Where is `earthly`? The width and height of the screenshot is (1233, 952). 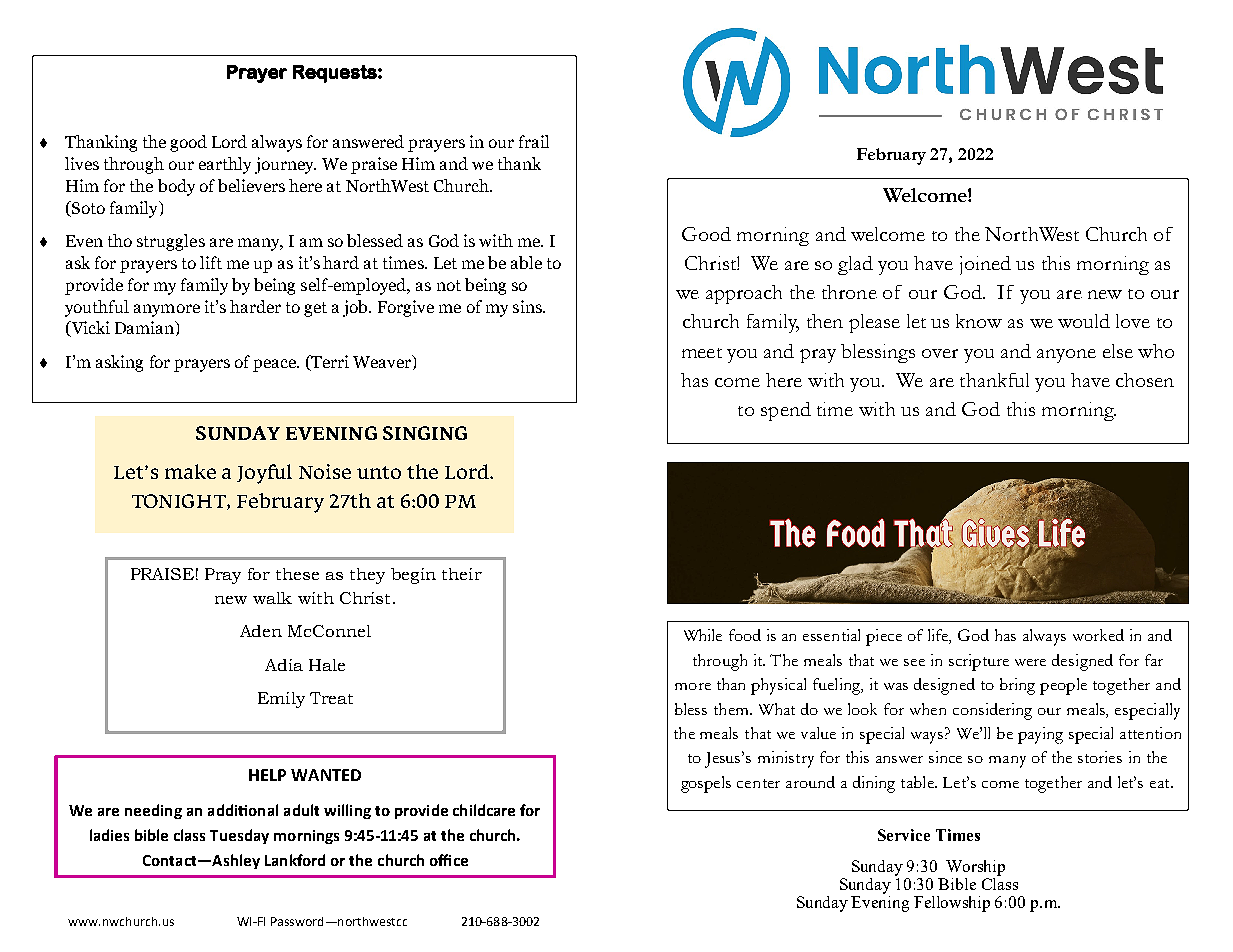
earthly is located at coordinates (225, 165).
